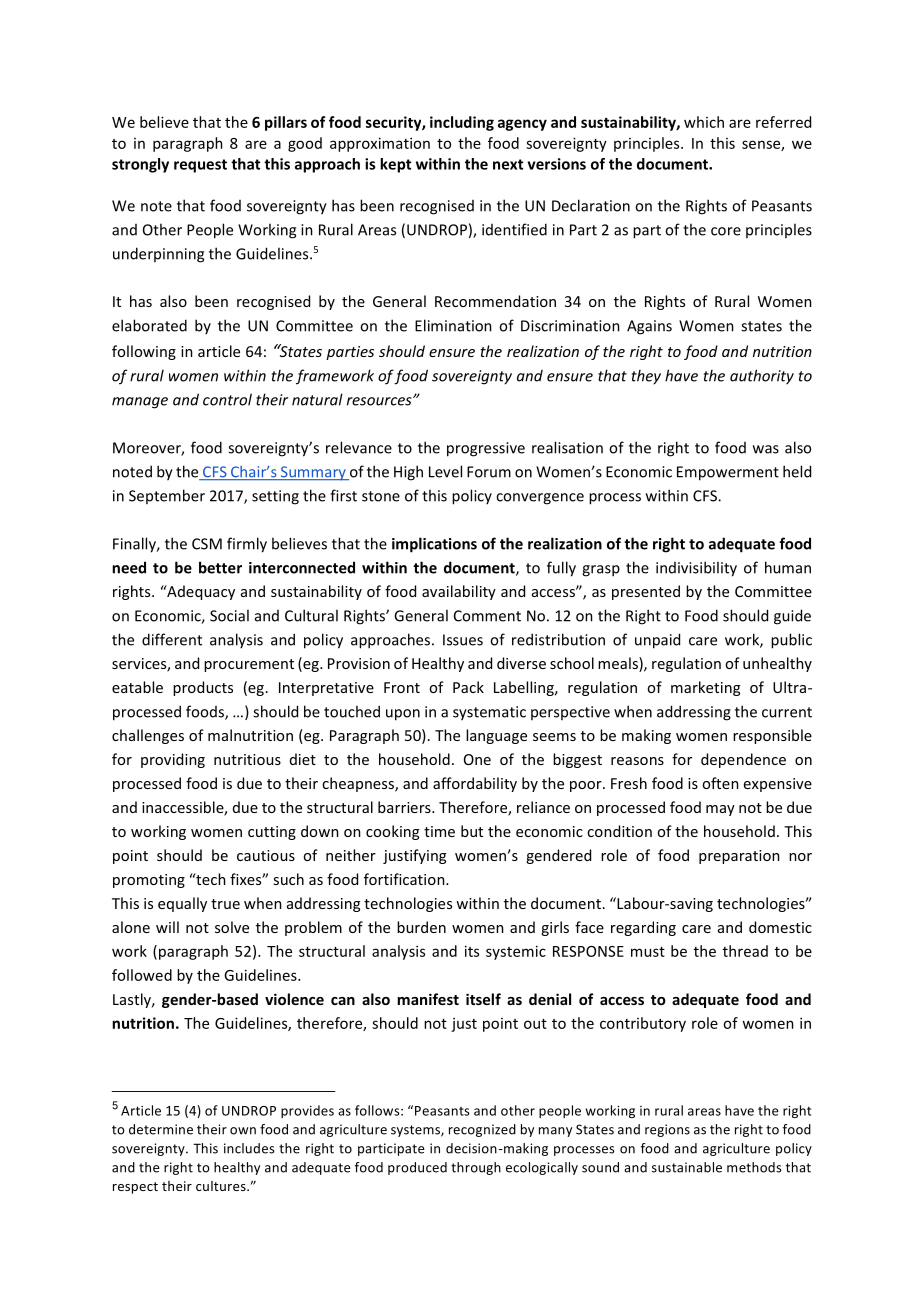 This screenshot has height=1307, width=924. What do you see at coordinates (696, 569) in the screenshot?
I see `indivisibility` at bounding box center [696, 569].
